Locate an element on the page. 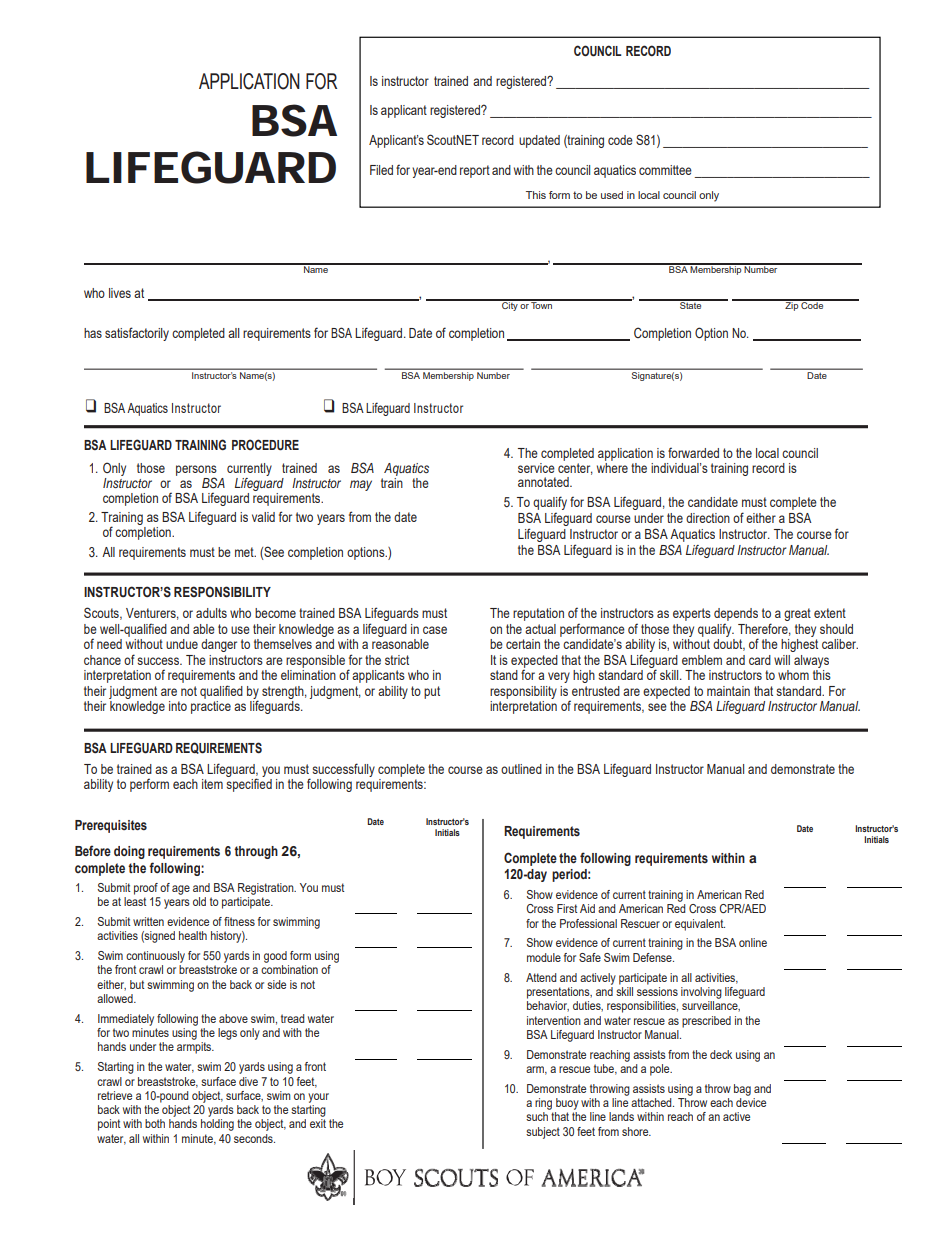  such is located at coordinates (537, 1116).
